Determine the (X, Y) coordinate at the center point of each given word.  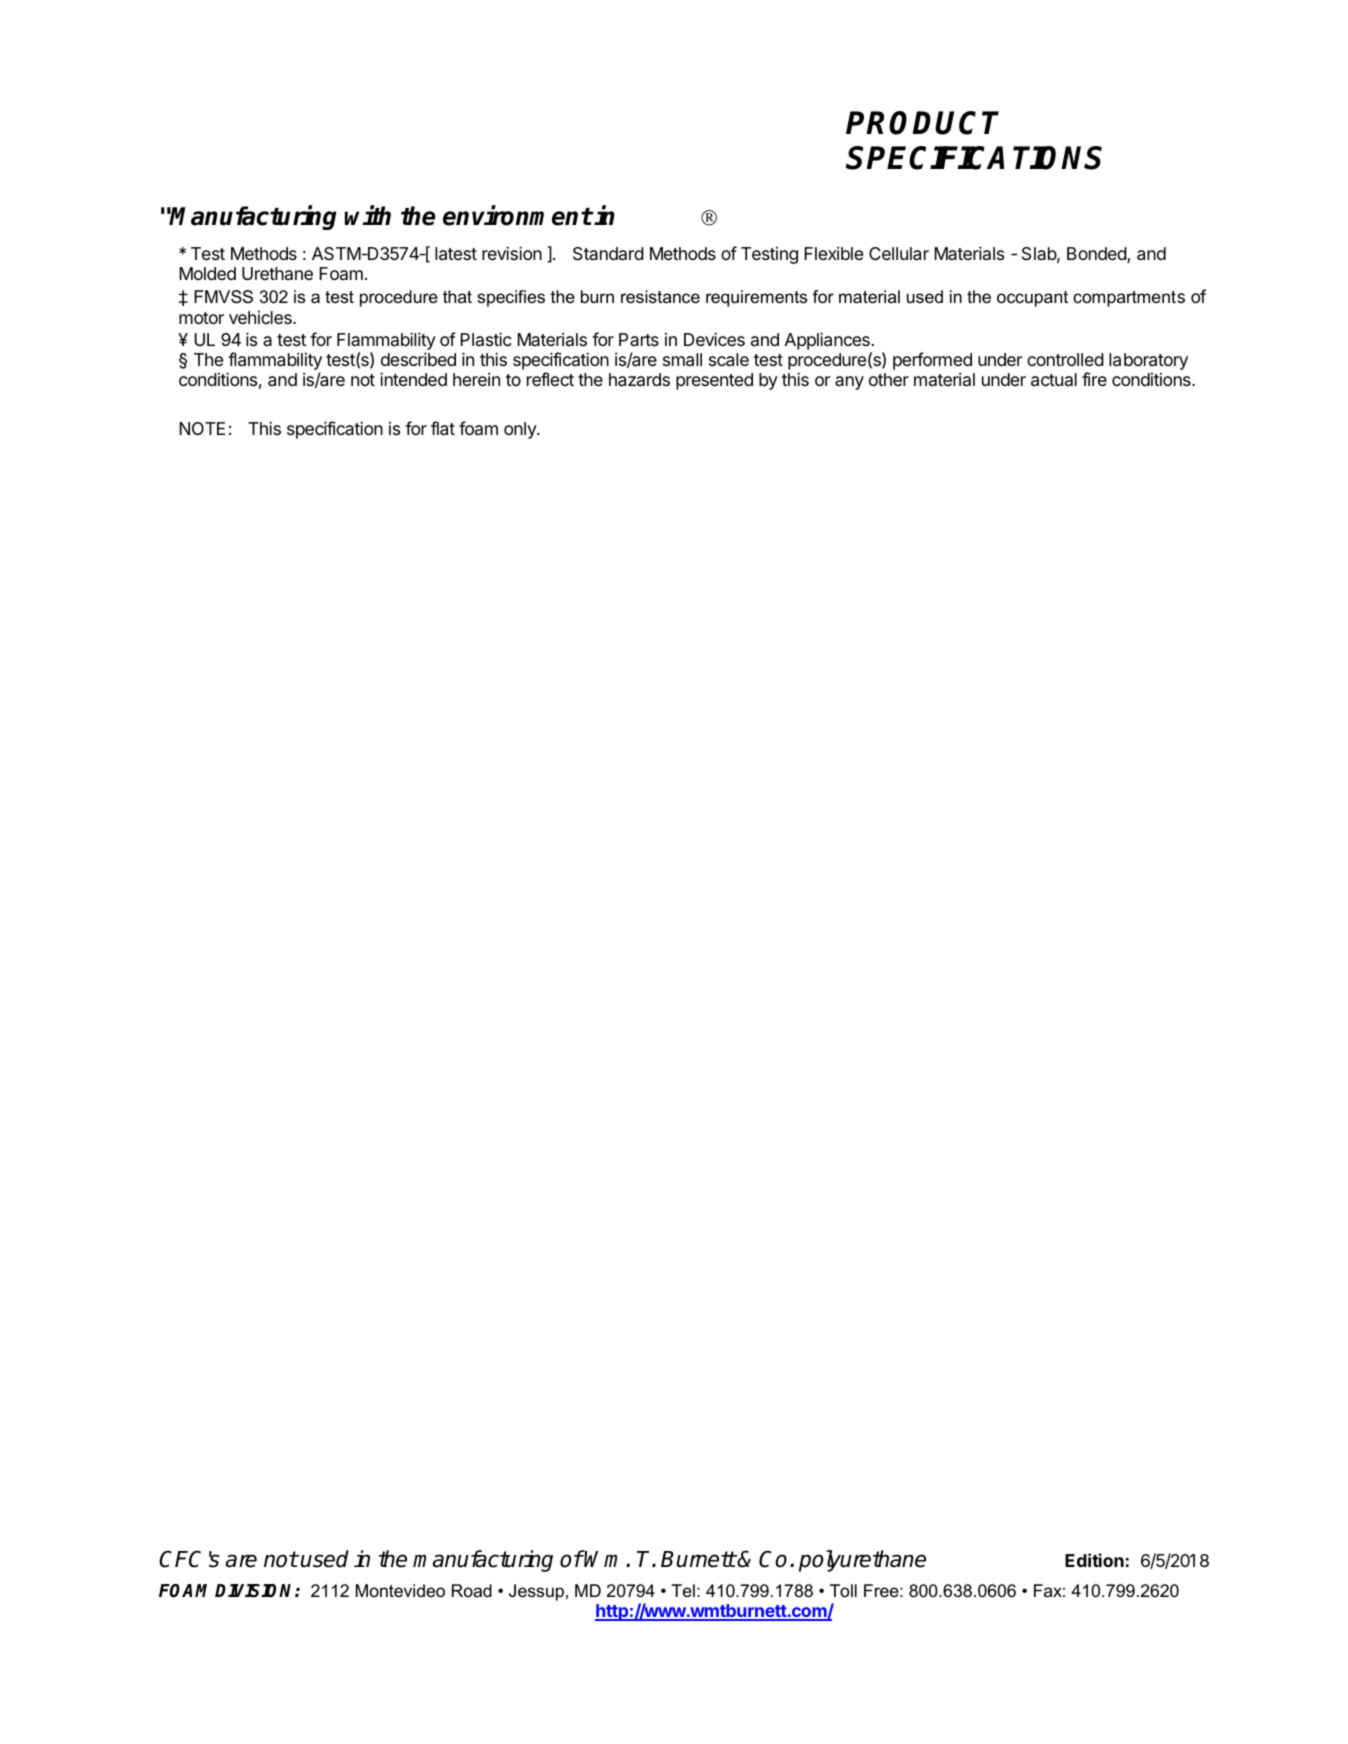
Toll (843, 1590)
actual (1054, 380)
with (368, 215)
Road (472, 1590)
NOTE (202, 428)
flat (443, 428)
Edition (1094, 1560)
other (889, 379)
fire (1094, 379)
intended (413, 379)
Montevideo (400, 1591)
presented (714, 381)
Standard (608, 254)
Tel (683, 1590)
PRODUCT (922, 123)
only (521, 430)
